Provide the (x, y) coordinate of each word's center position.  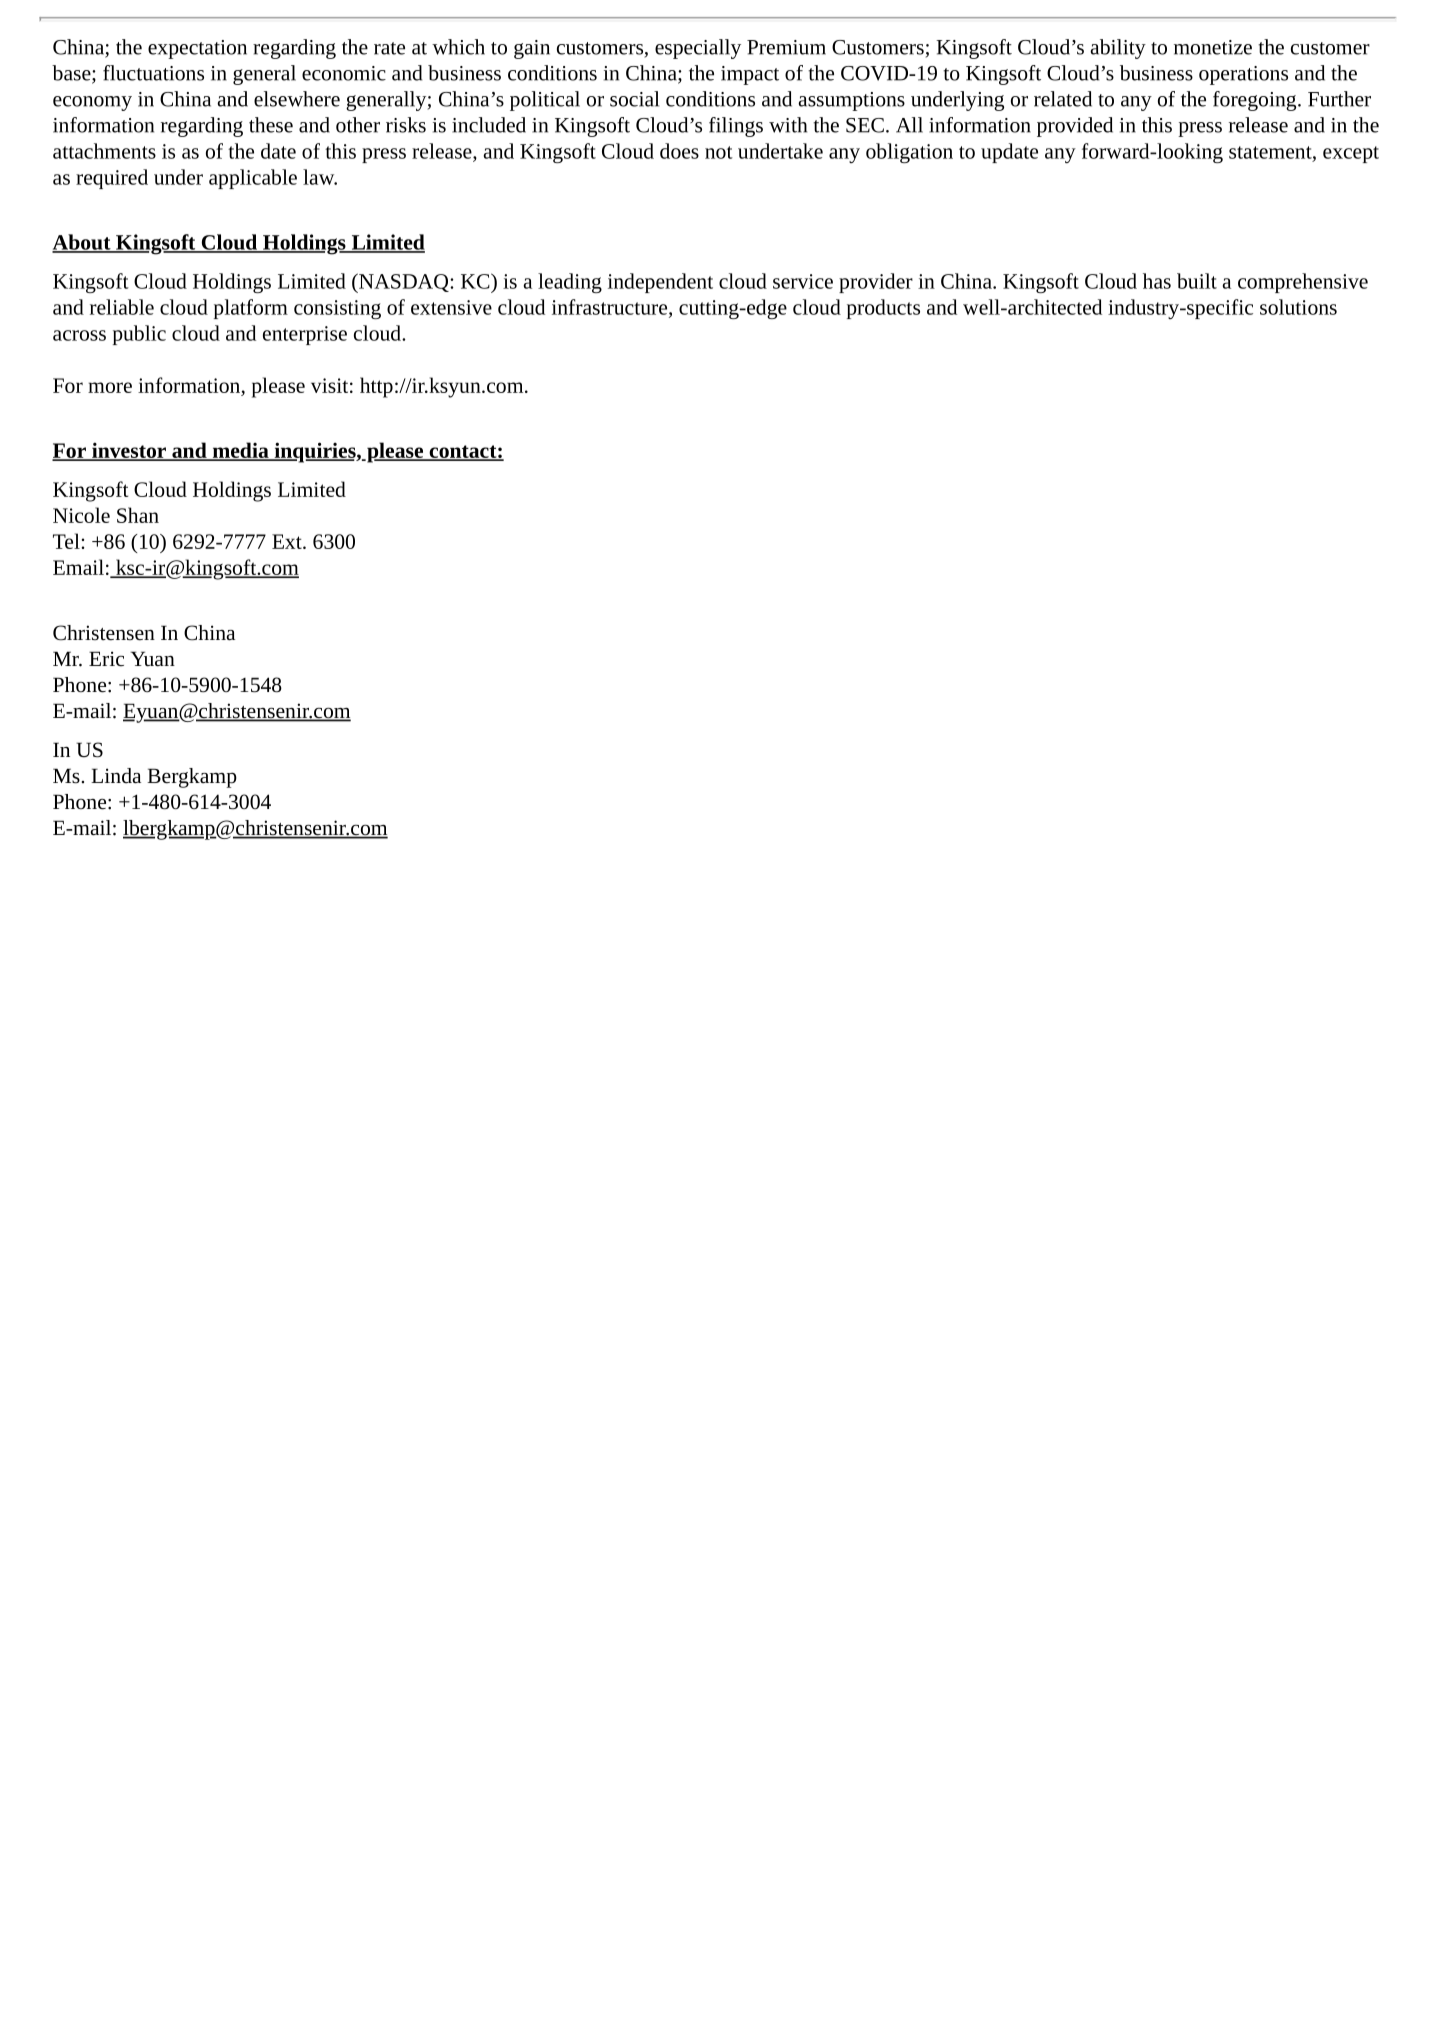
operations (1243, 75)
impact (750, 75)
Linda (116, 775)
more (110, 387)
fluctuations (153, 73)
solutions (1298, 307)
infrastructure (611, 308)
